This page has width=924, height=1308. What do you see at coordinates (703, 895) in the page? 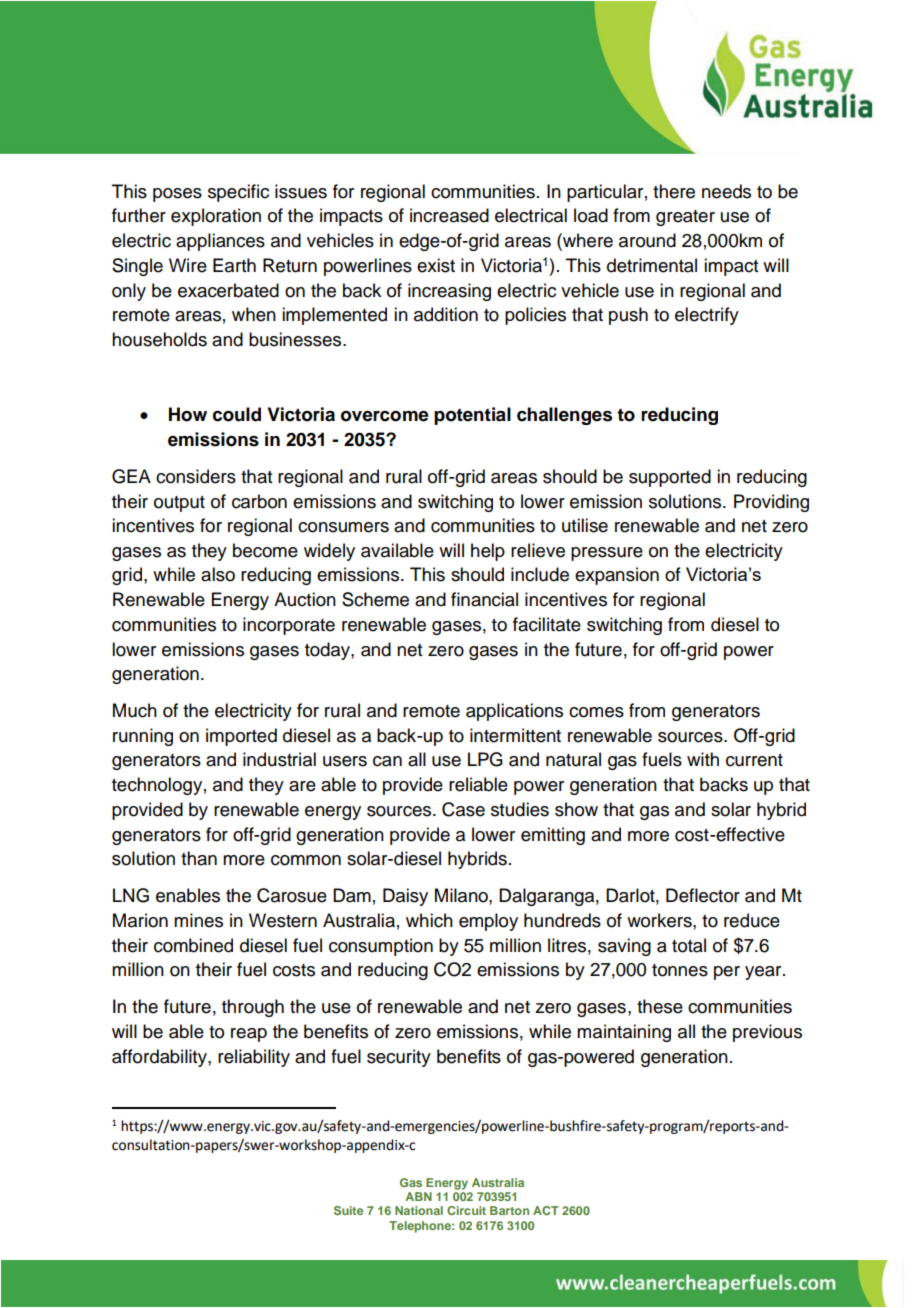
I see `Deflector` at bounding box center [703, 895].
